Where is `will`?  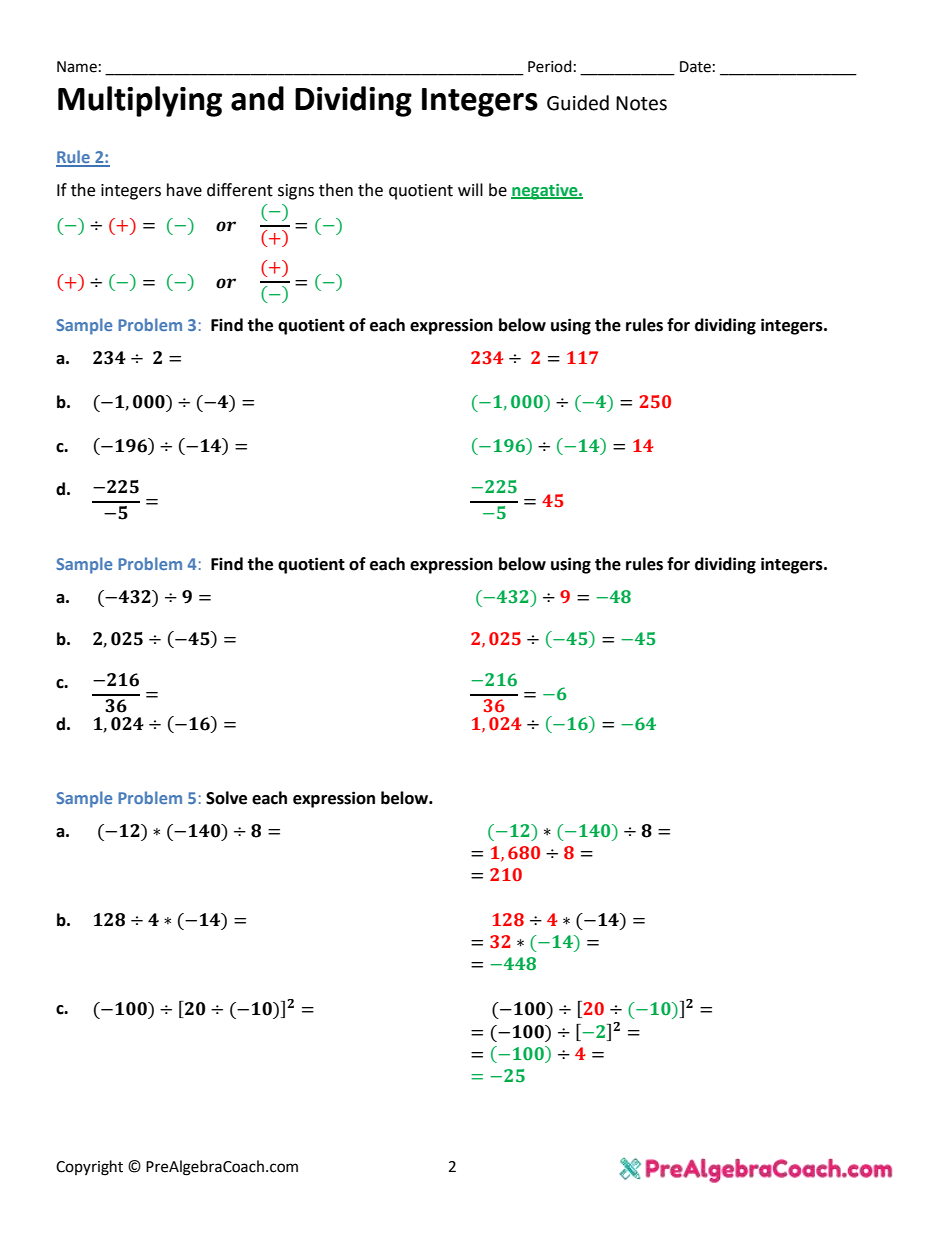
will is located at coordinates (470, 189).
